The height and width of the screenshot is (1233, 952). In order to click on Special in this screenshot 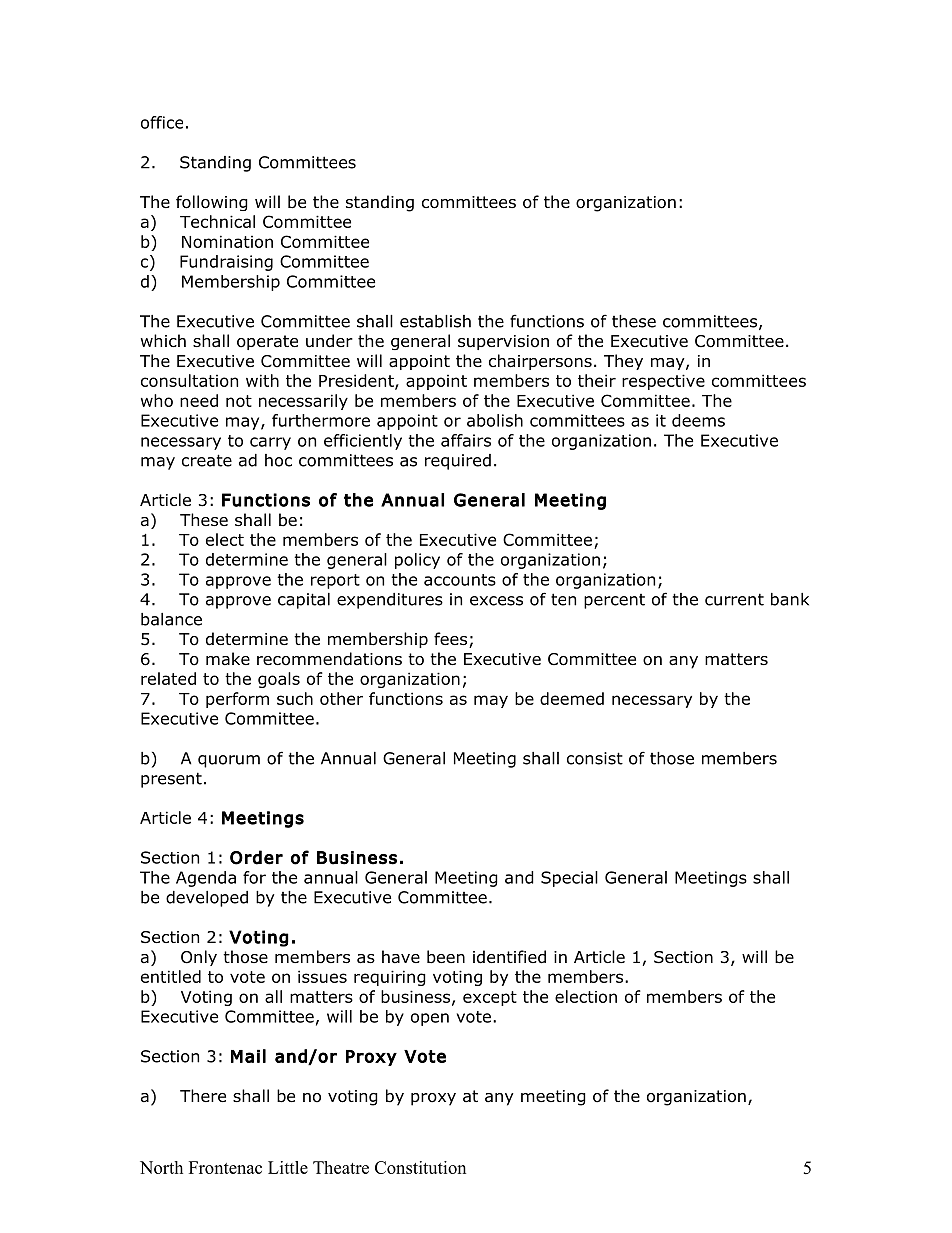, I will do `click(569, 879)`.
